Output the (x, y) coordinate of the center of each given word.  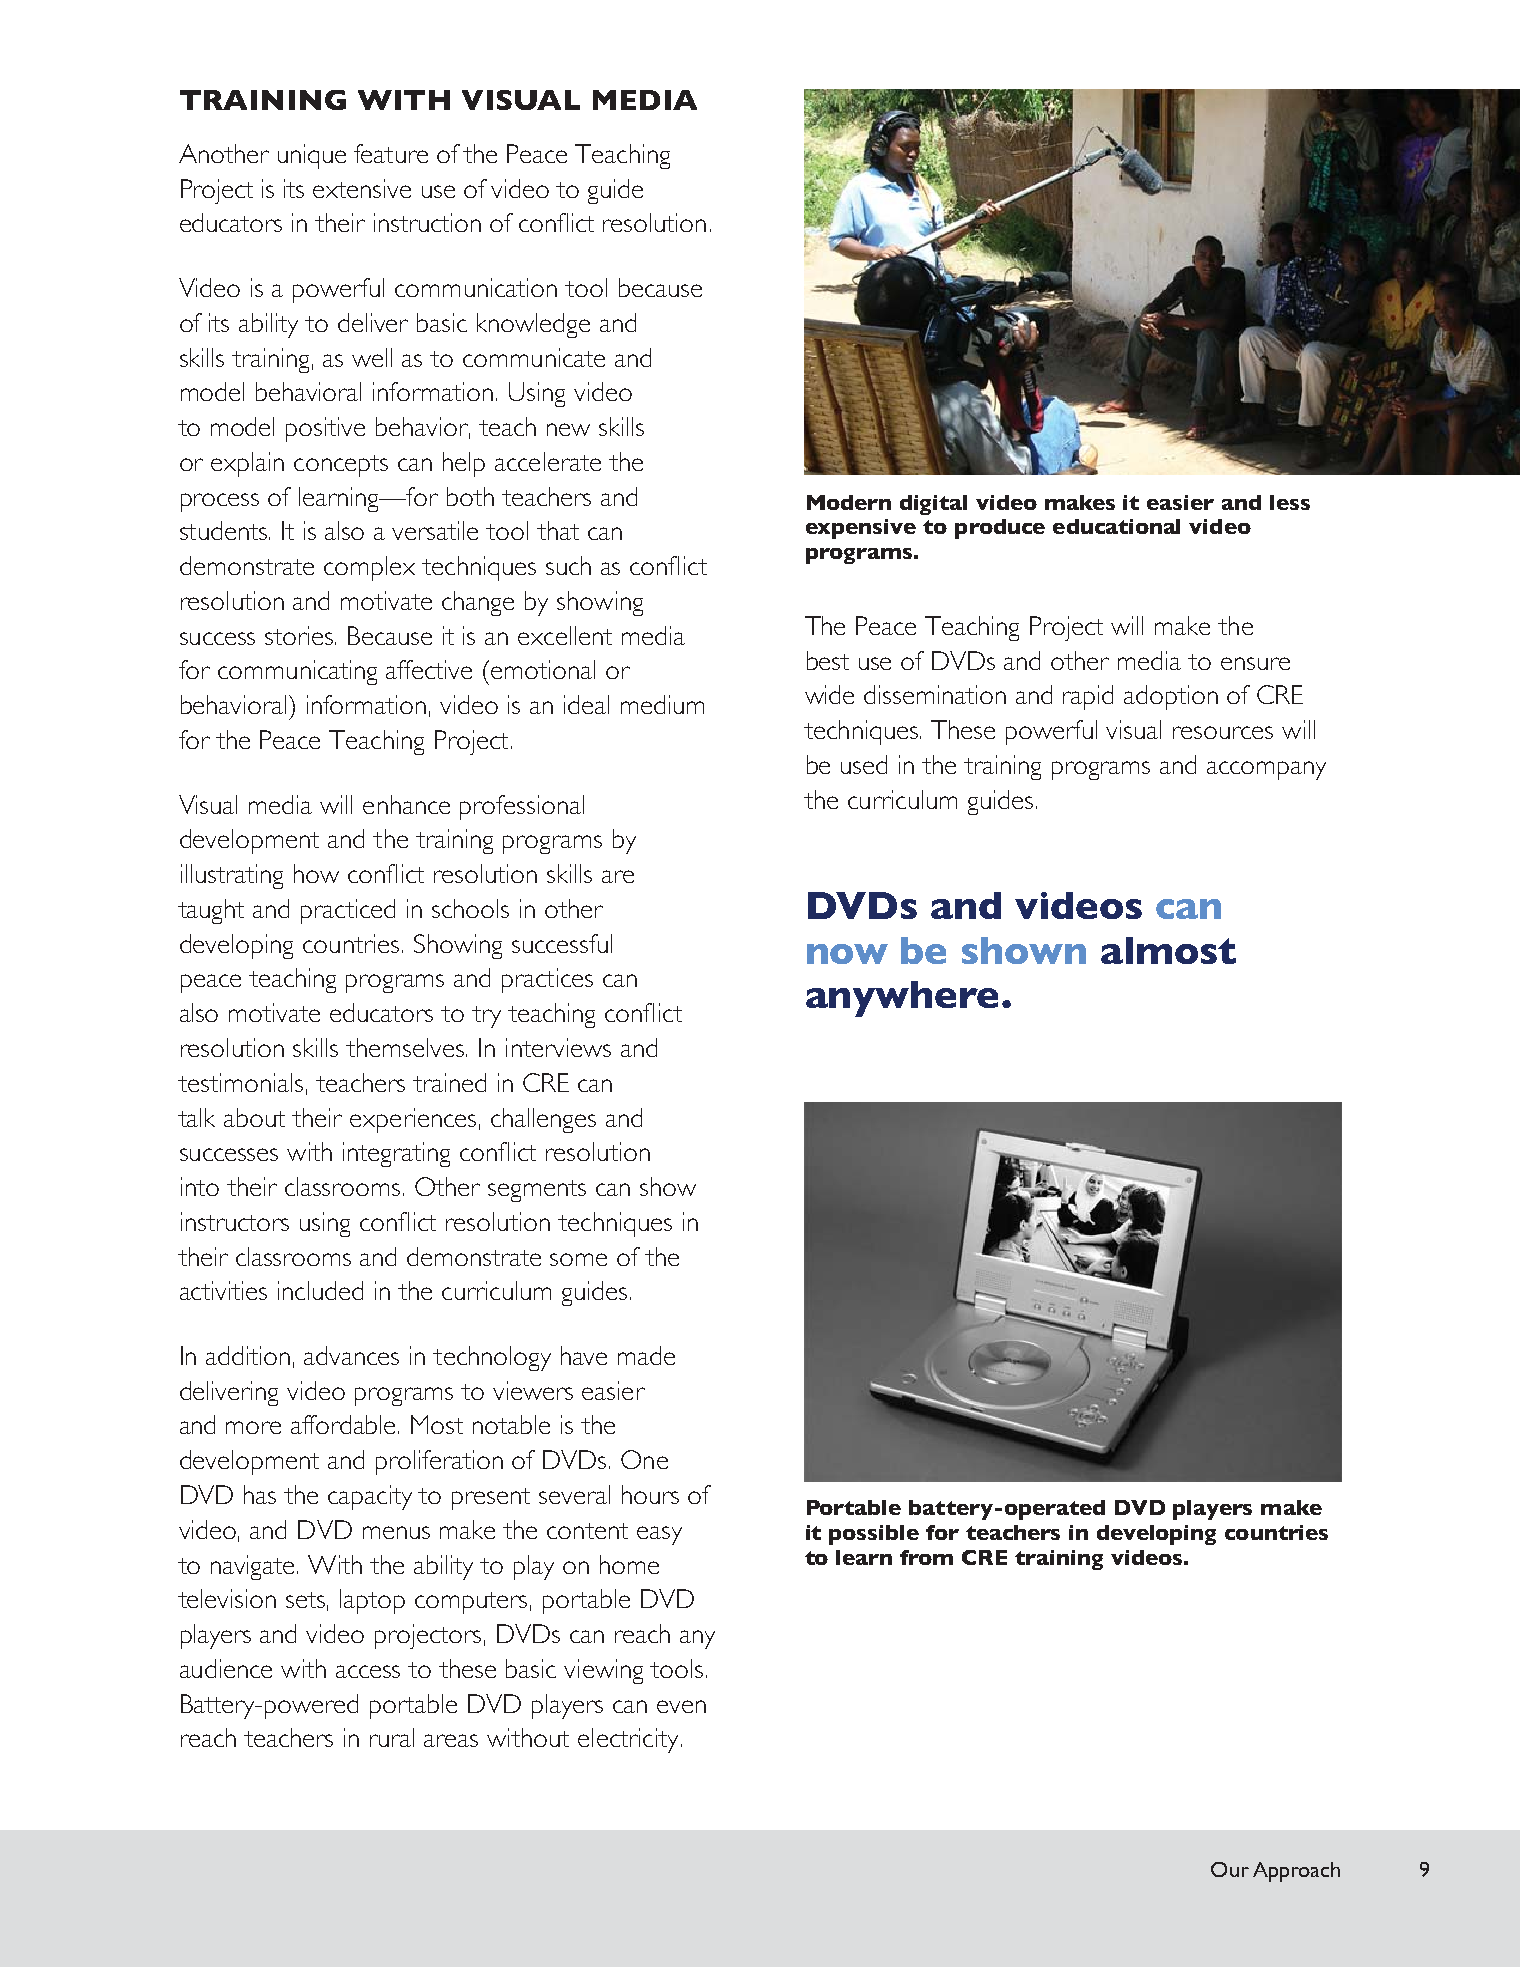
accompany (1266, 770)
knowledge (533, 325)
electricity (628, 1740)
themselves (406, 1047)
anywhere (902, 999)
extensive (362, 188)
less (1290, 502)
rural (392, 1737)
